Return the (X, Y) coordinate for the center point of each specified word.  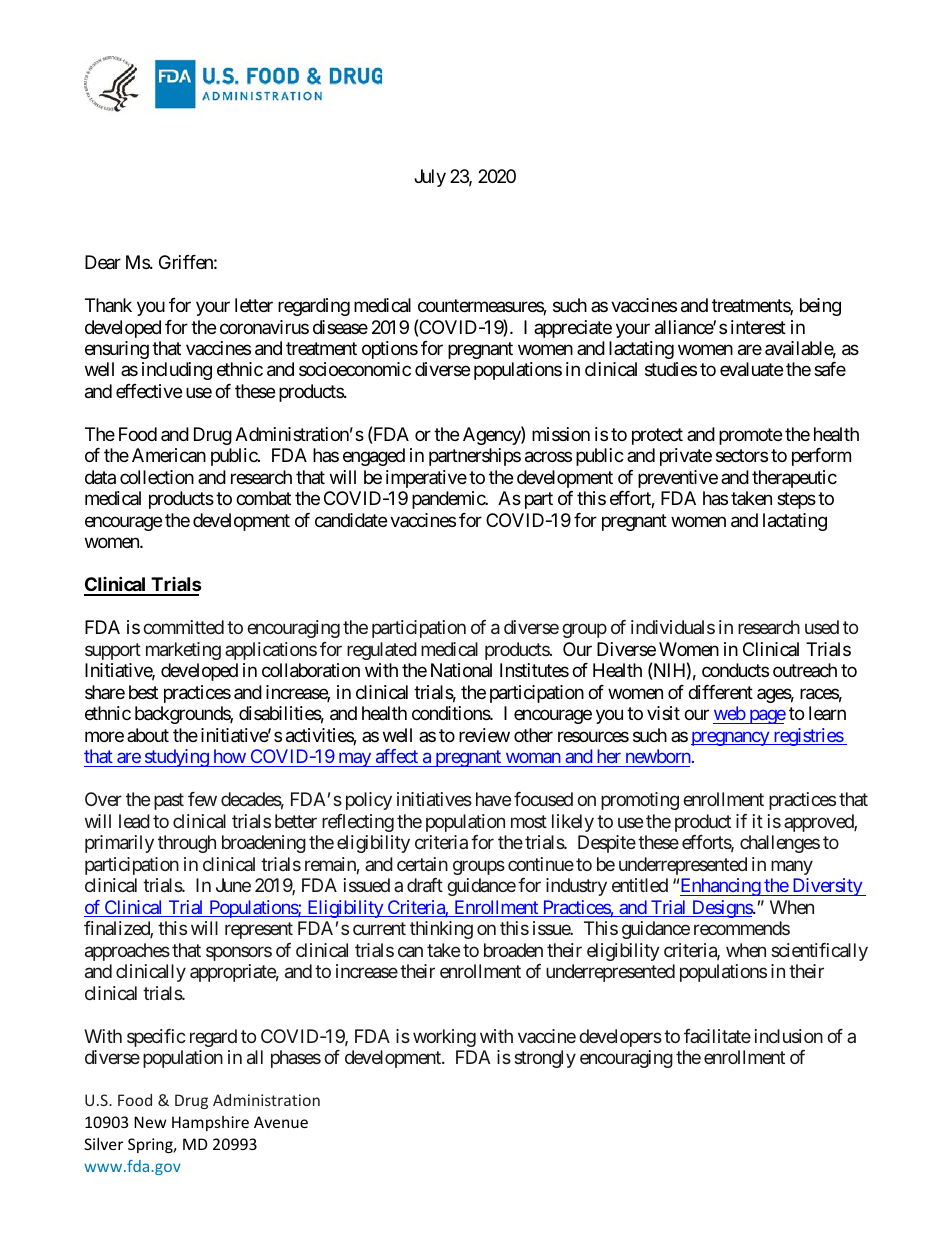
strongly (545, 1059)
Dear (103, 262)
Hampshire (210, 1123)
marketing (183, 651)
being (820, 307)
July (430, 178)
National (461, 670)
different (720, 692)
